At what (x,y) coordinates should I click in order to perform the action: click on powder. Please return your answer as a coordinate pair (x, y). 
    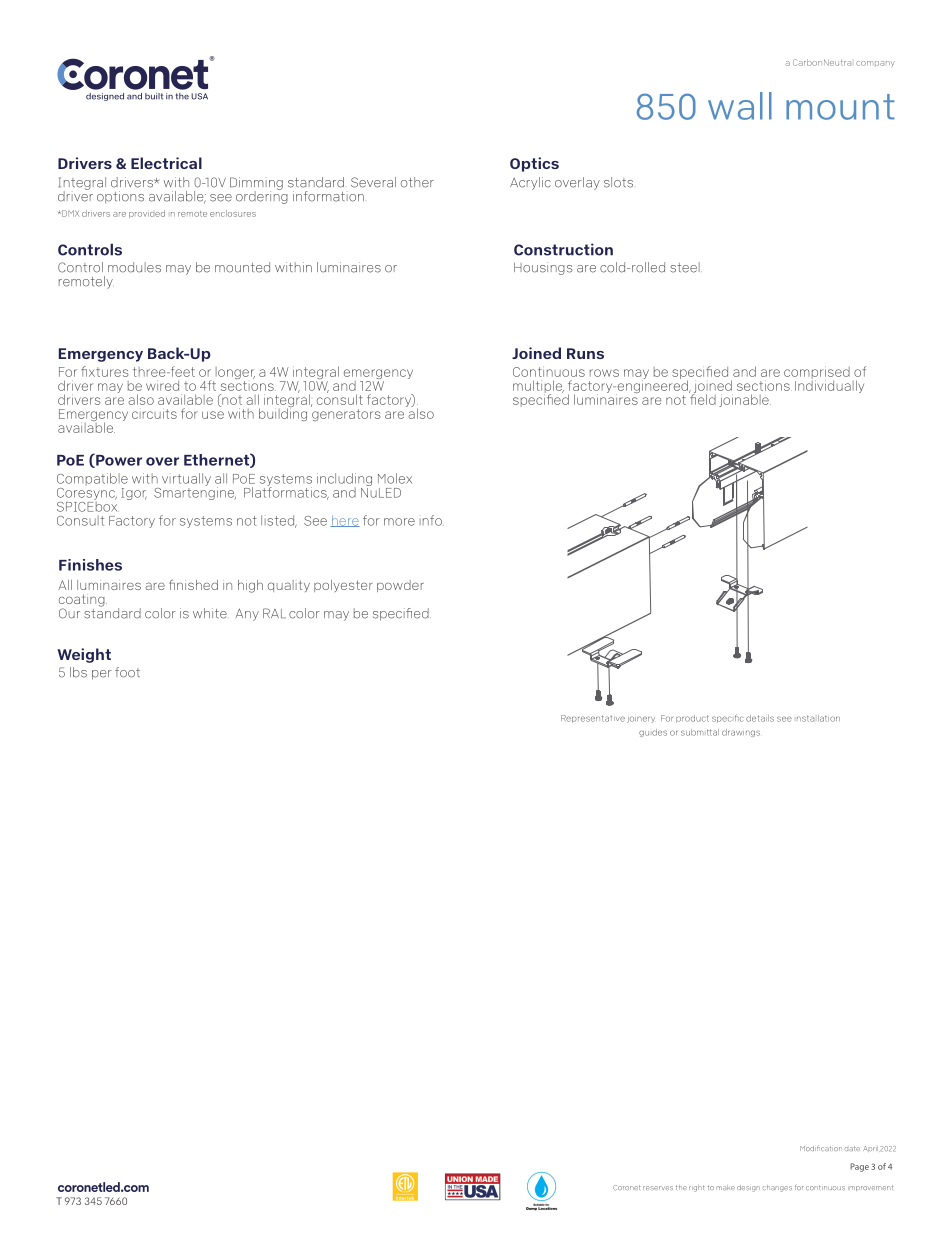
    Looking at the image, I should click on (400, 586).
